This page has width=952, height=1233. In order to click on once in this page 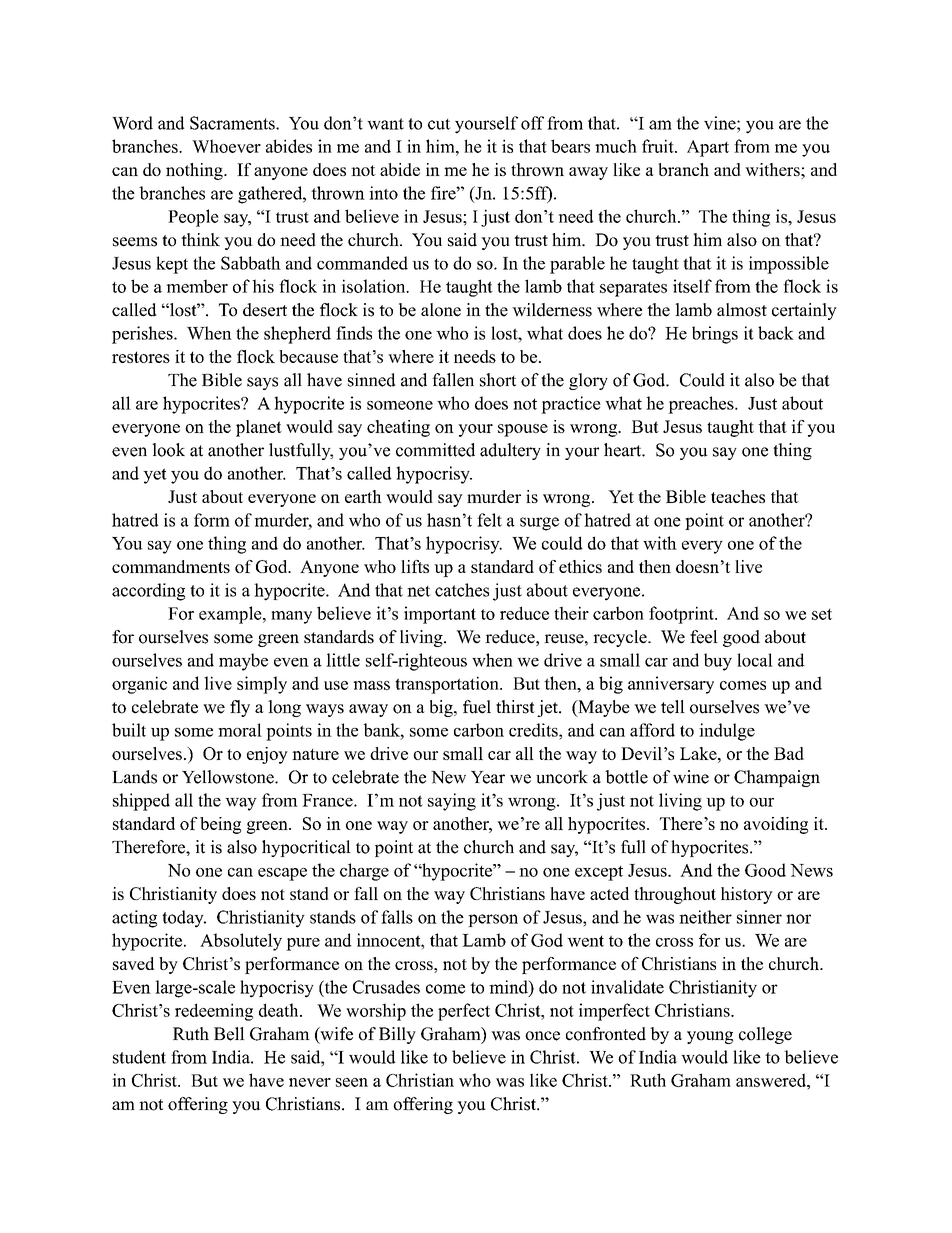, I will do `click(542, 1036)`.
